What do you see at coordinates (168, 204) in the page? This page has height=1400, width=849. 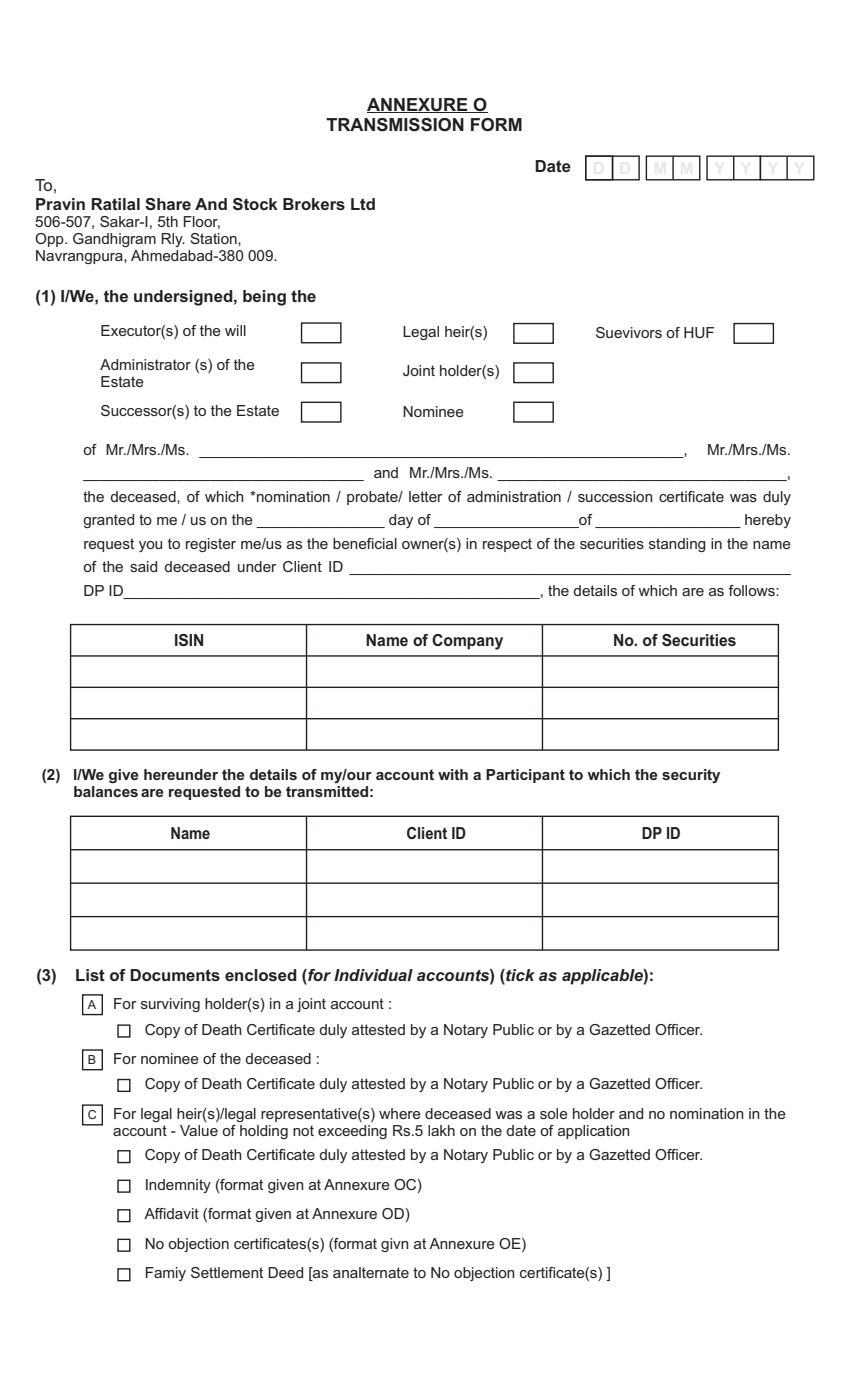 I see `Share` at bounding box center [168, 204].
